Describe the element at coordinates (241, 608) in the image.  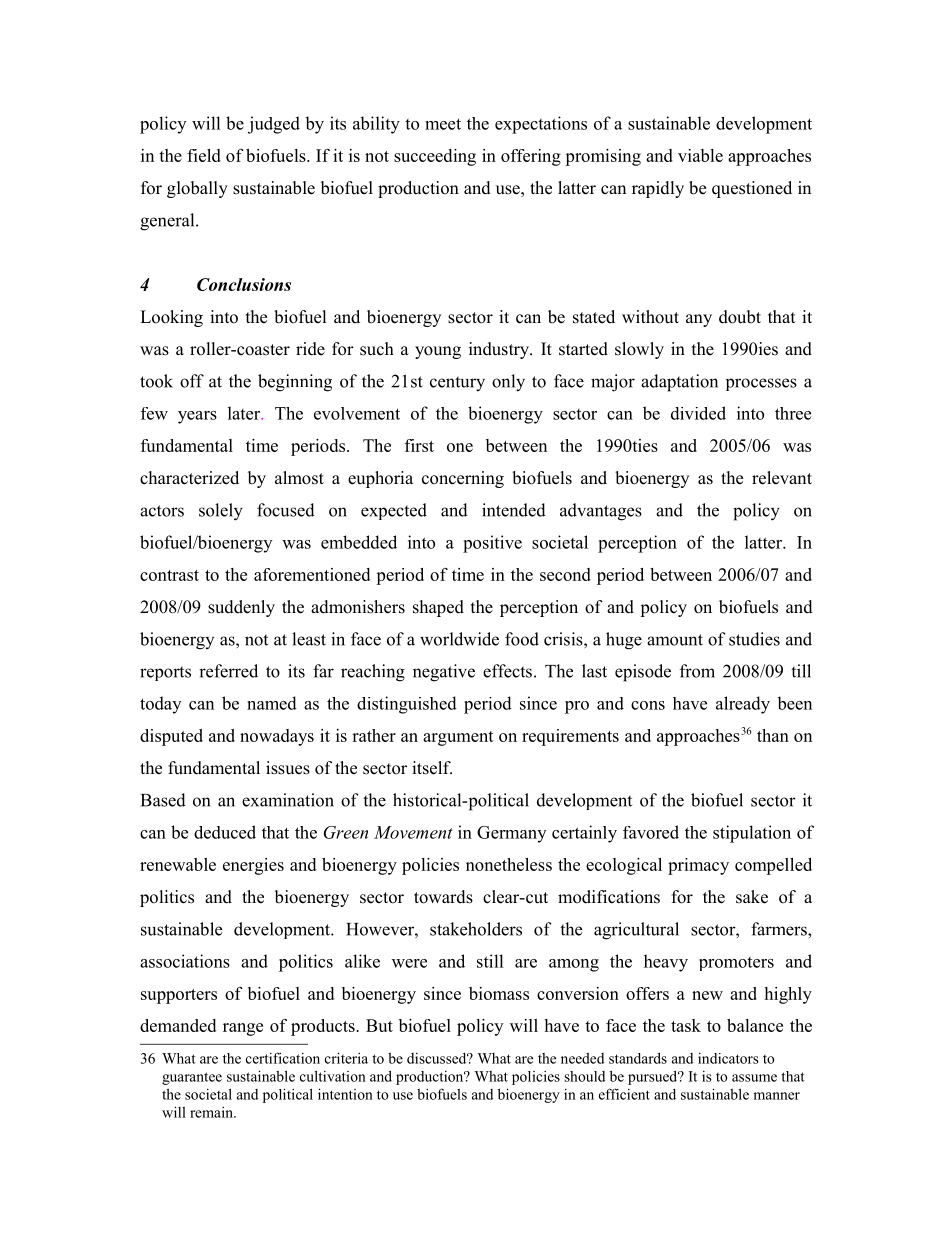
I see `suddenly` at that location.
